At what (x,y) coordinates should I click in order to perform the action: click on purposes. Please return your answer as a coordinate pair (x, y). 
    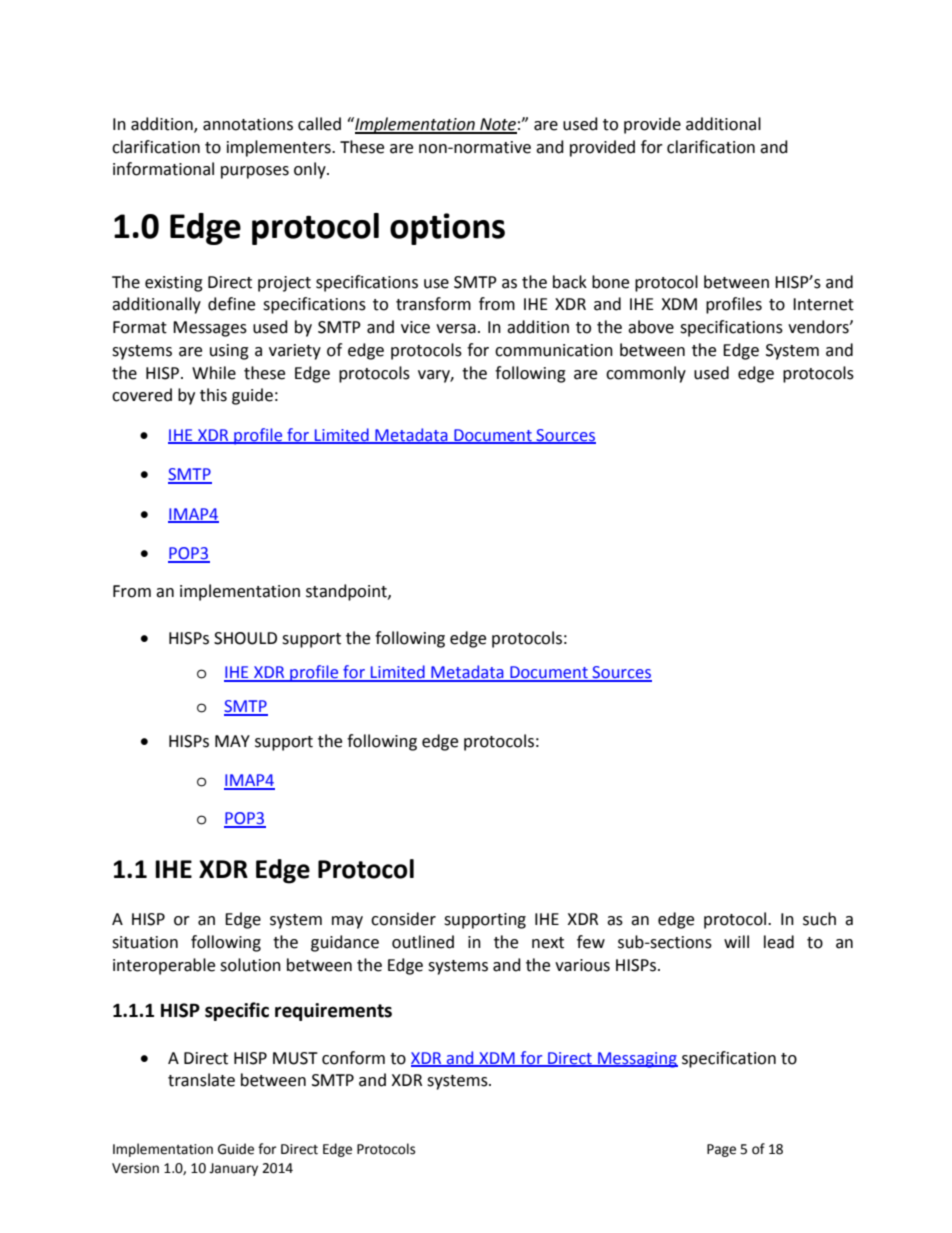
    Looking at the image, I should click on (255, 172).
